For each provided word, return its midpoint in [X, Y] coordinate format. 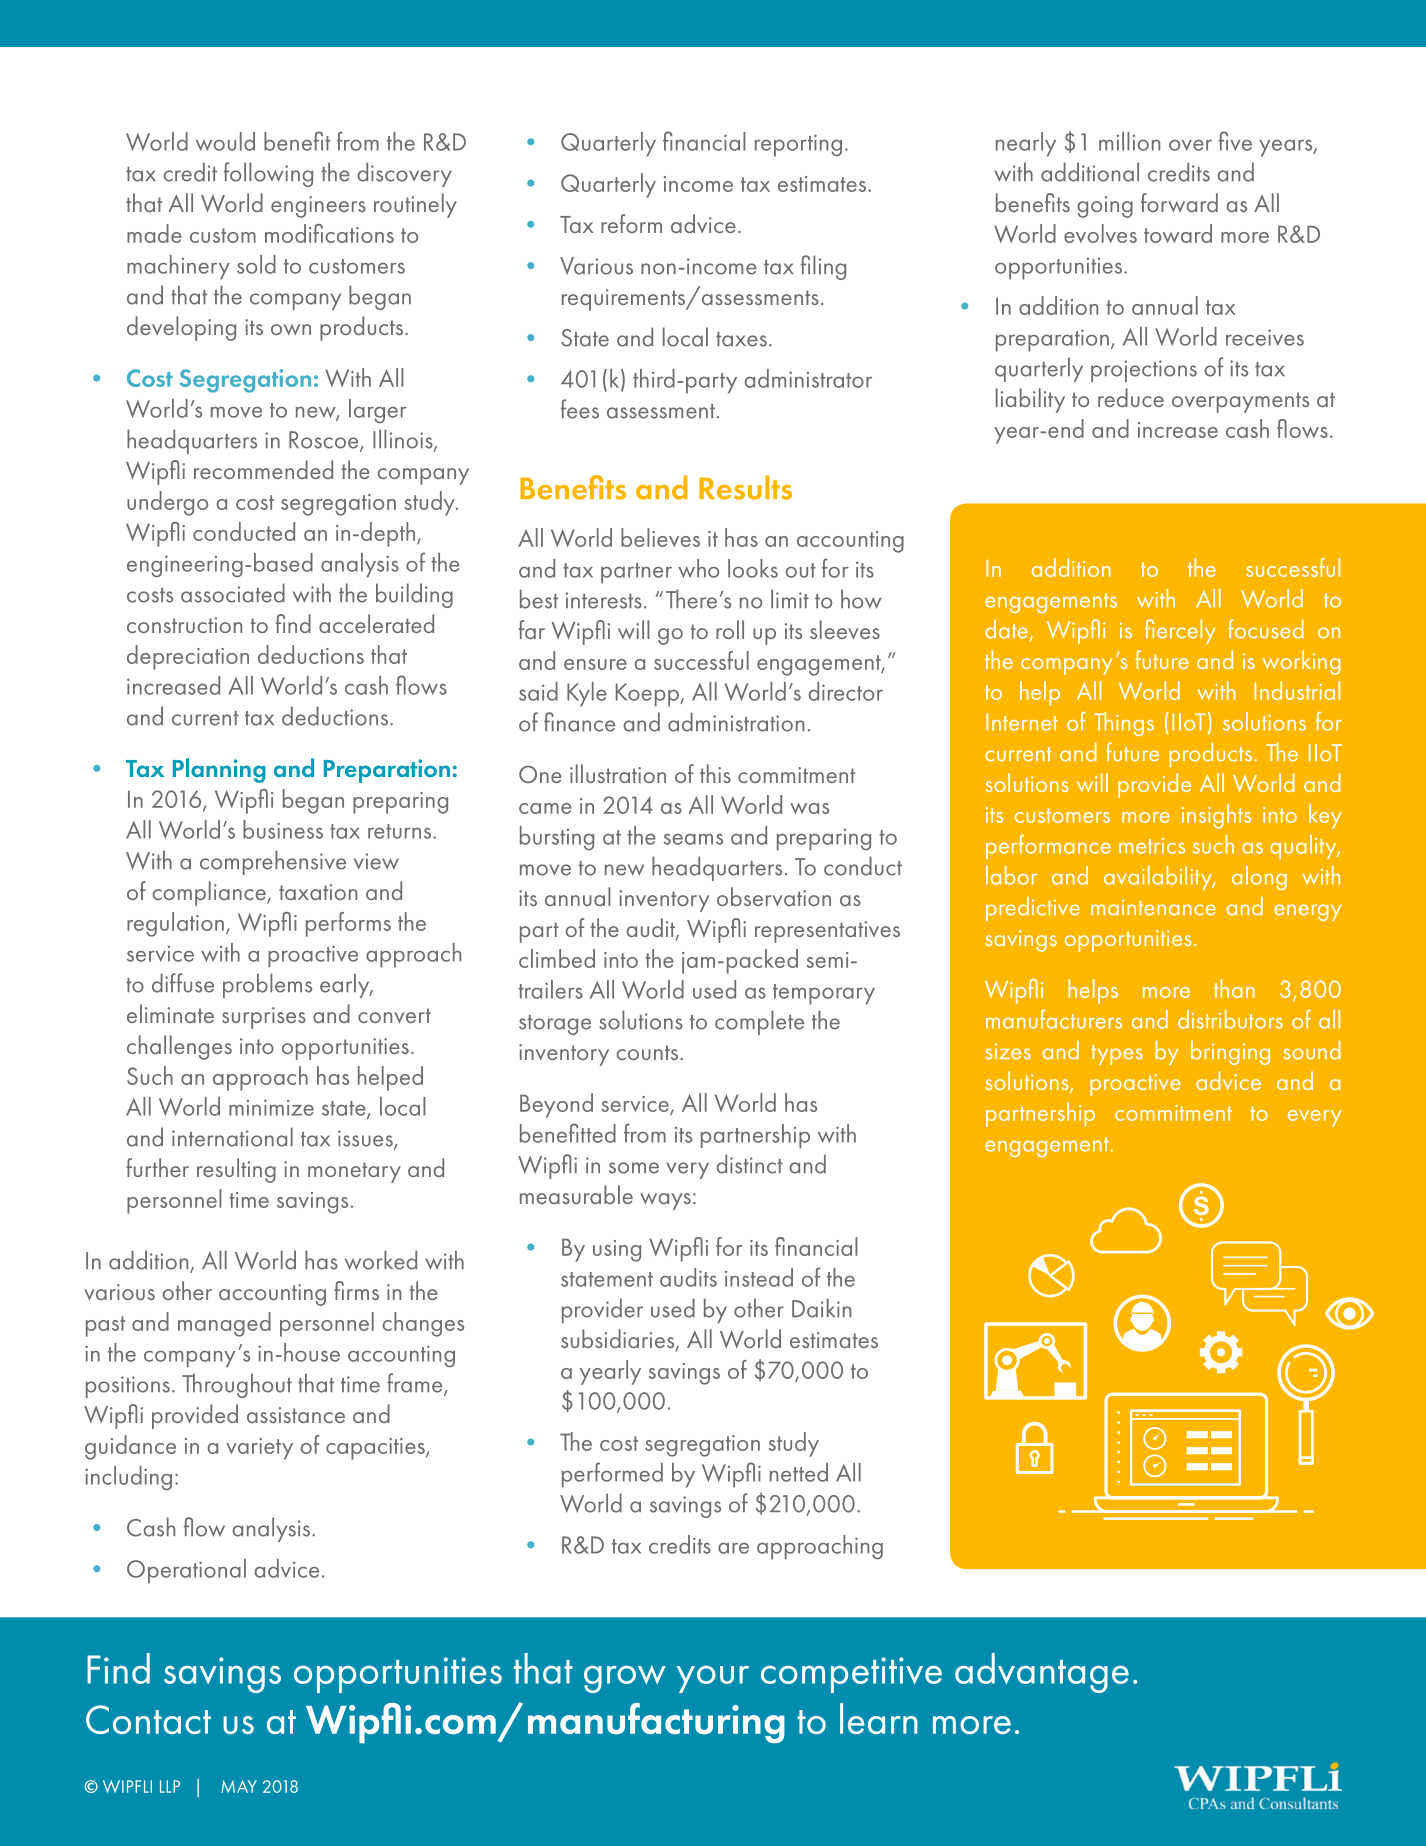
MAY [239, 1786]
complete [759, 1022]
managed [224, 1324]
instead [759, 1277]
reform [631, 223]
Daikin [821, 1308]
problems [267, 985]
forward [1179, 202]
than [1234, 988]
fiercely [1180, 631]
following [268, 174]
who [698, 568]
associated [233, 593]
